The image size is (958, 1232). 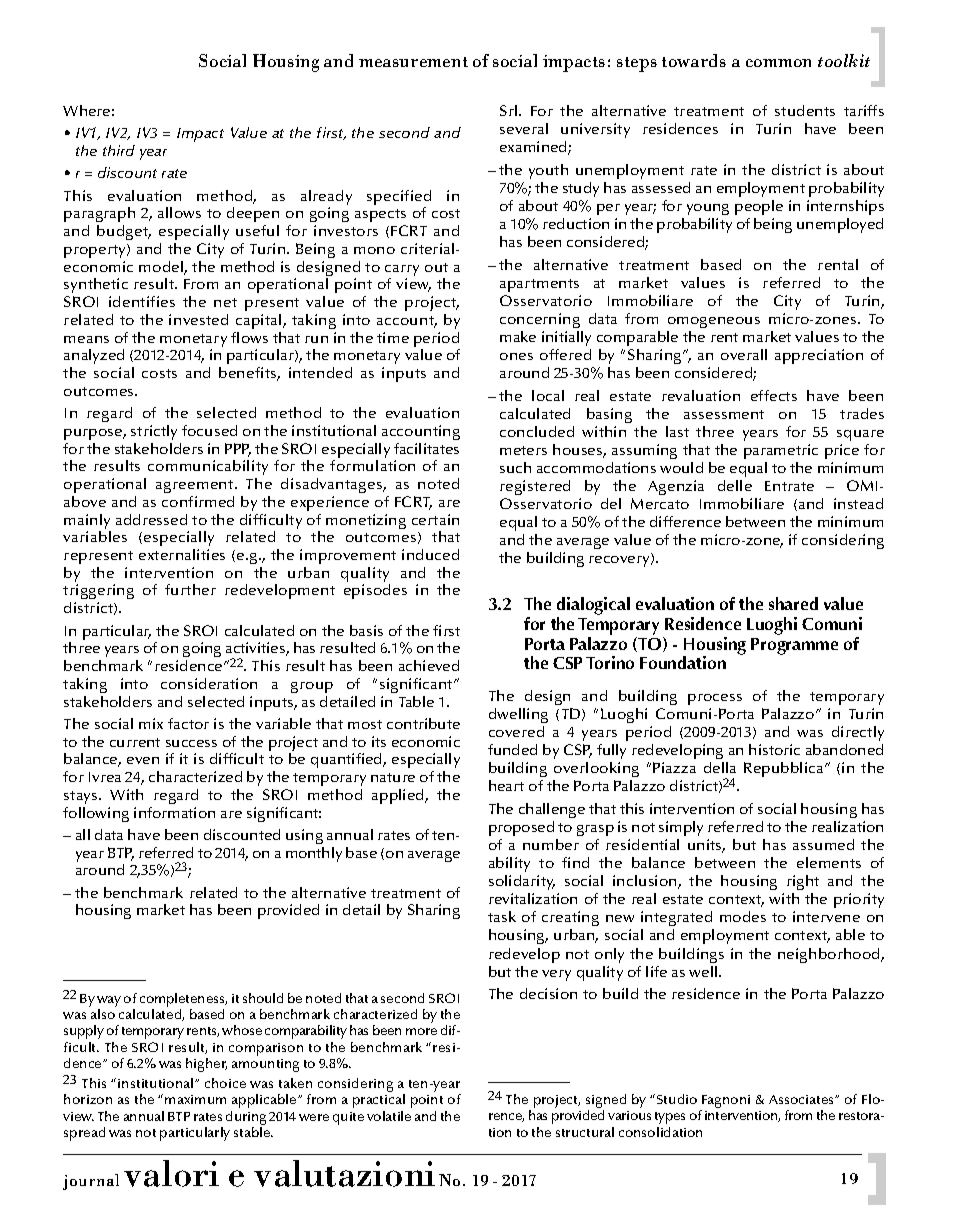 What do you see at coordinates (510, 110) in the page?
I see `Srl` at bounding box center [510, 110].
